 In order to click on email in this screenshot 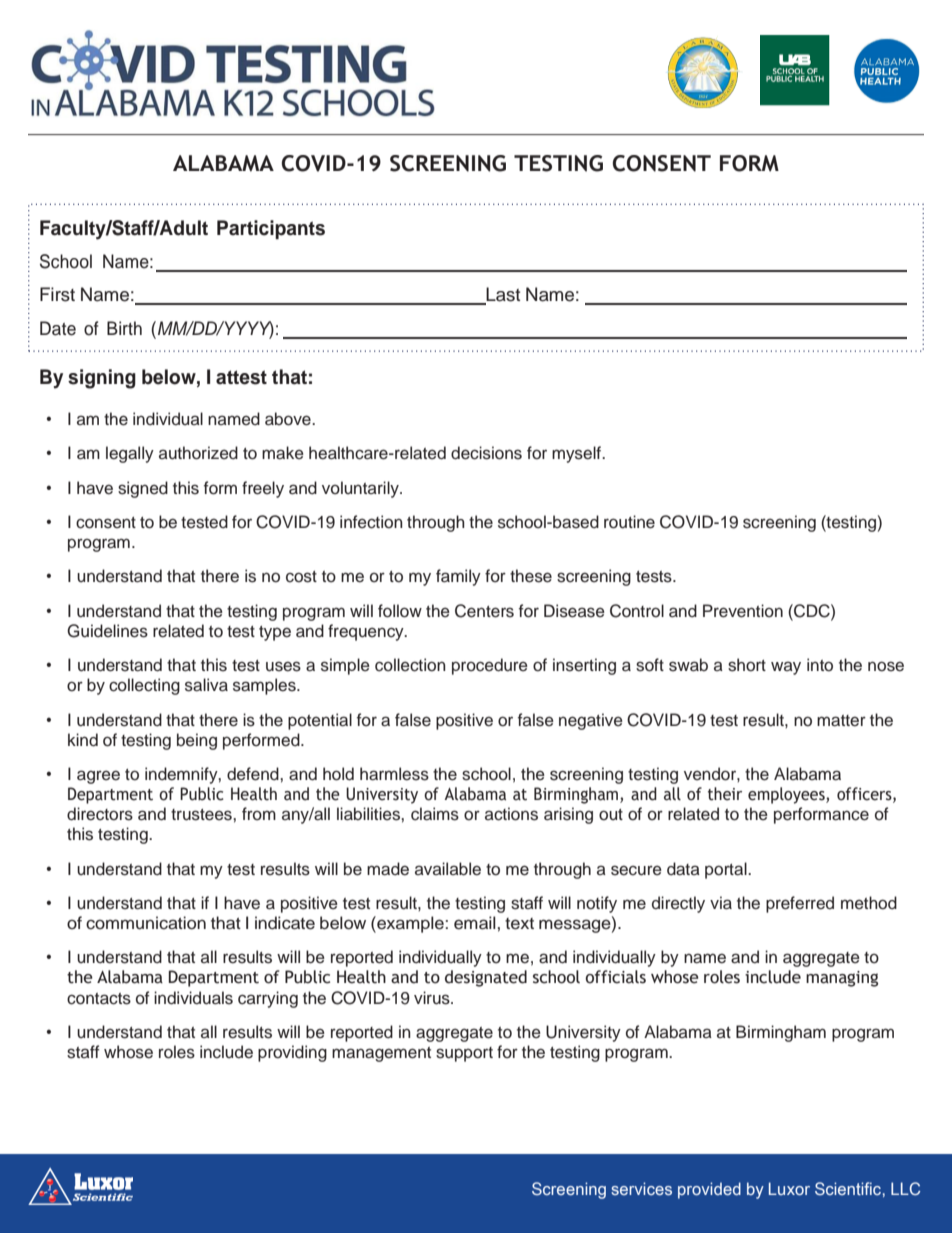, I will do `click(475, 923)`.
